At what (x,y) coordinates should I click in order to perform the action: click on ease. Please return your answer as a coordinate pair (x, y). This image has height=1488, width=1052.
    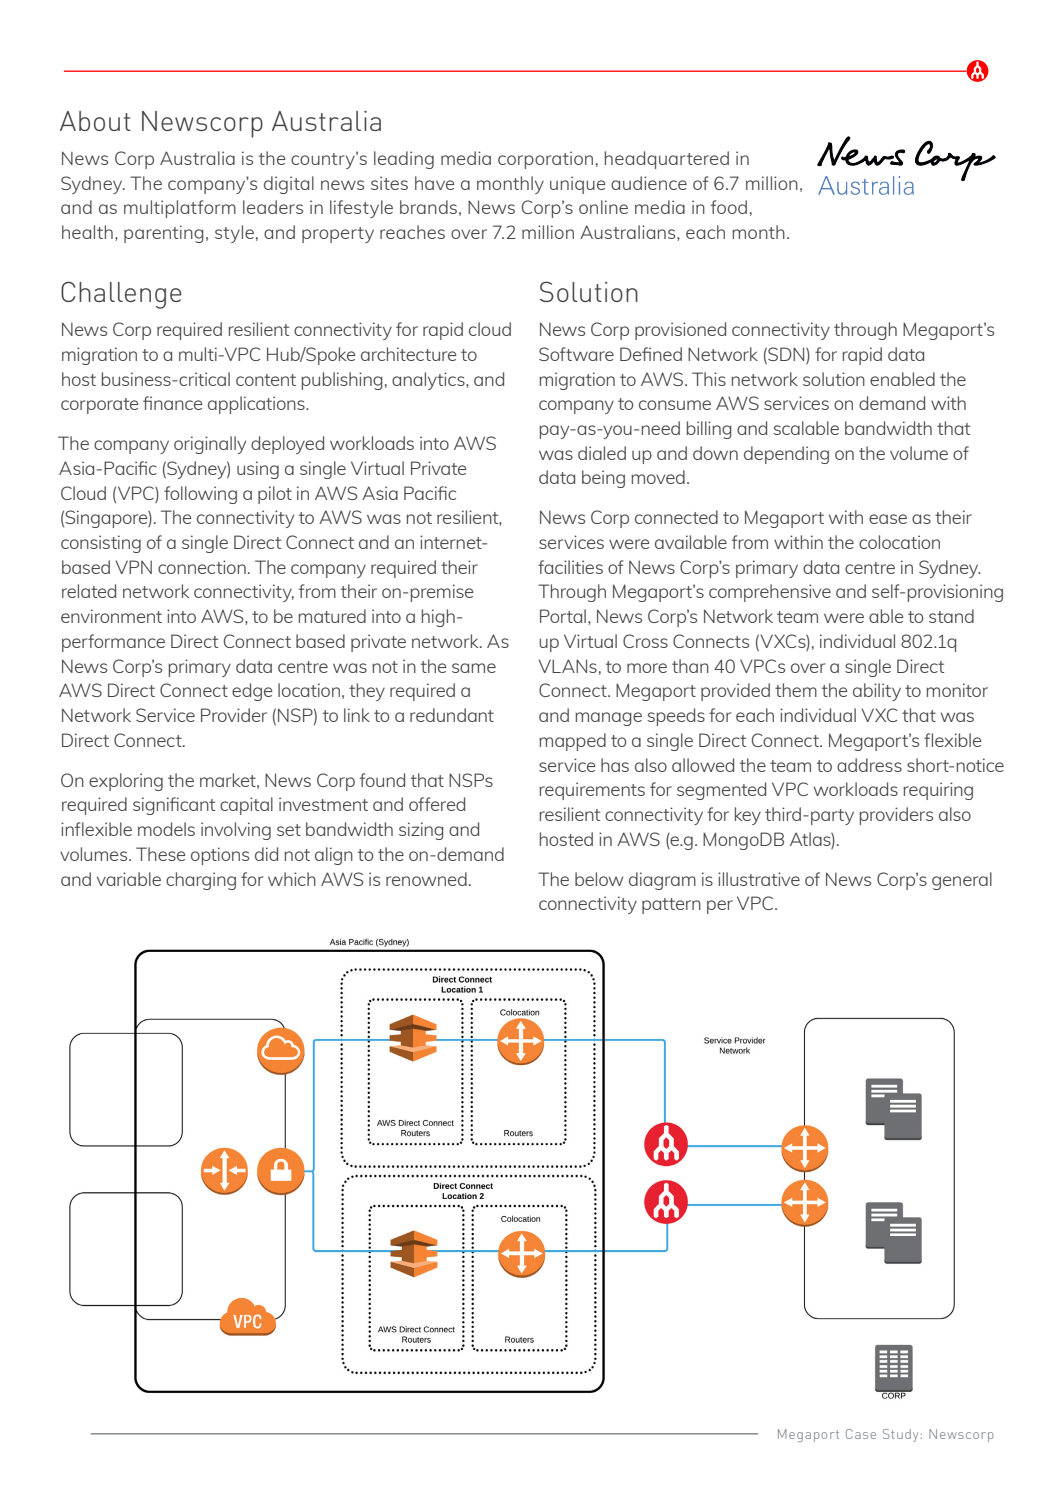
    Looking at the image, I should click on (888, 519).
